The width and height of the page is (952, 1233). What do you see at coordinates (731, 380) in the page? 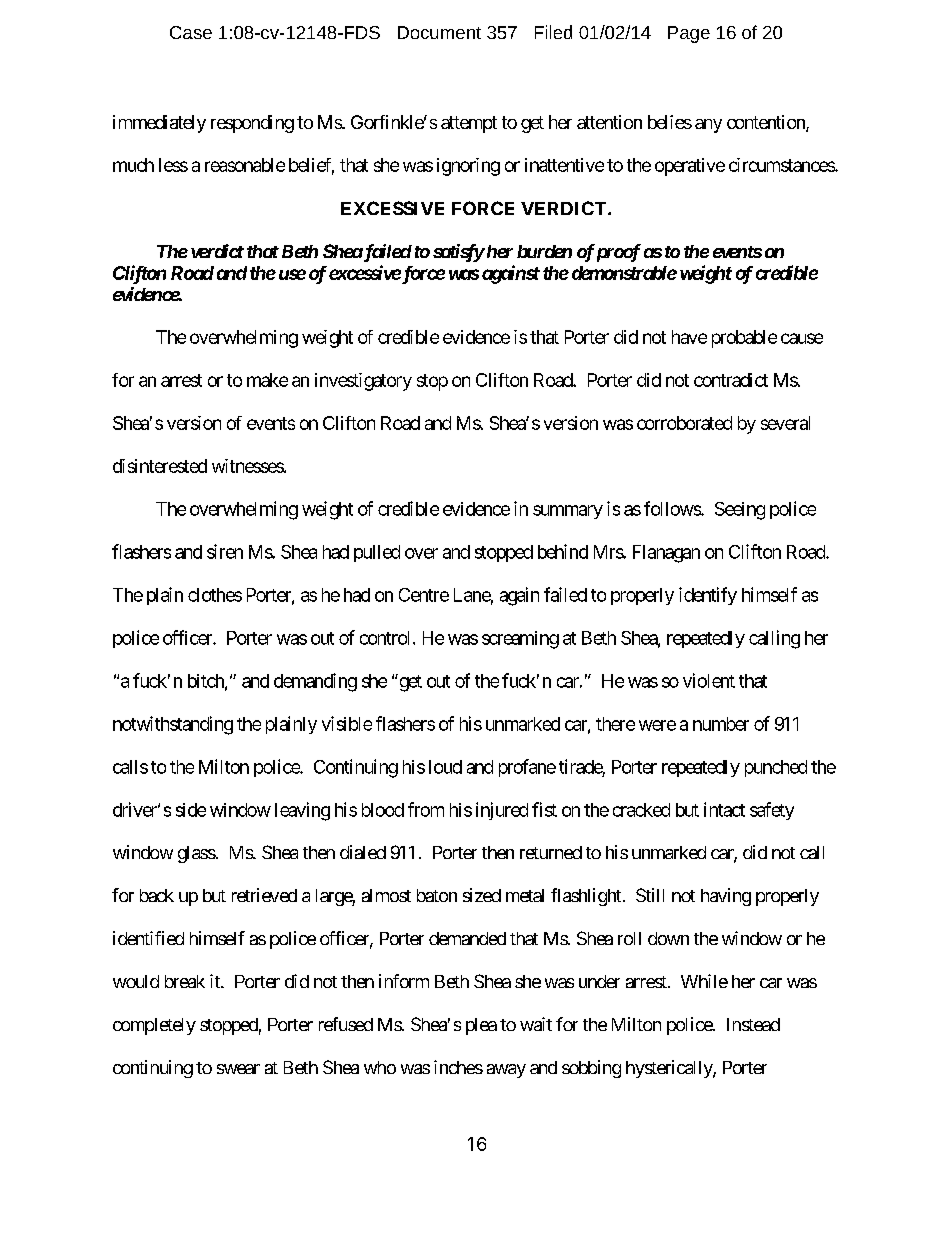
I see `contradict` at bounding box center [731, 380].
